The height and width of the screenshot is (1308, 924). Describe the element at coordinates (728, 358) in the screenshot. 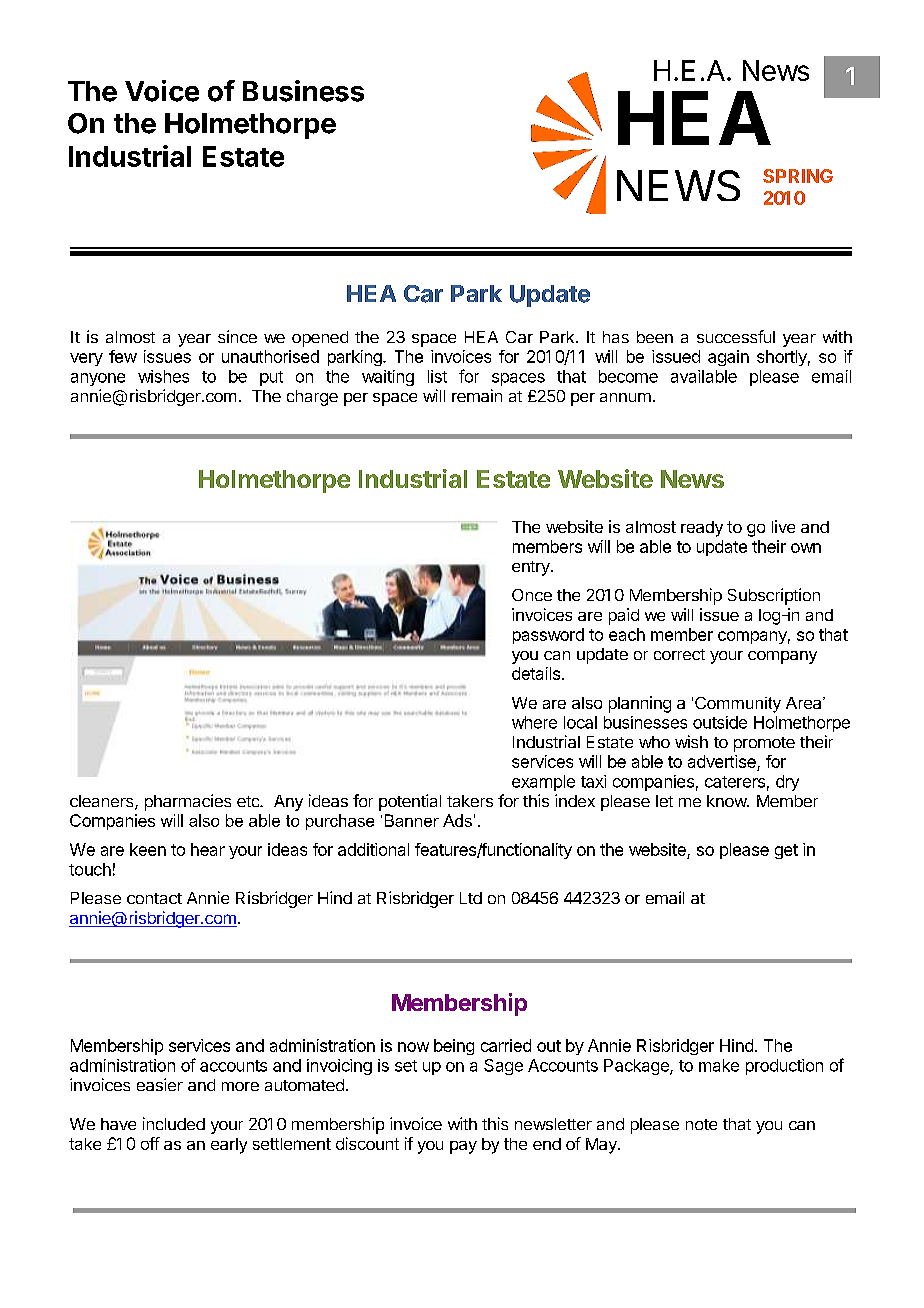

I see `again` at that location.
